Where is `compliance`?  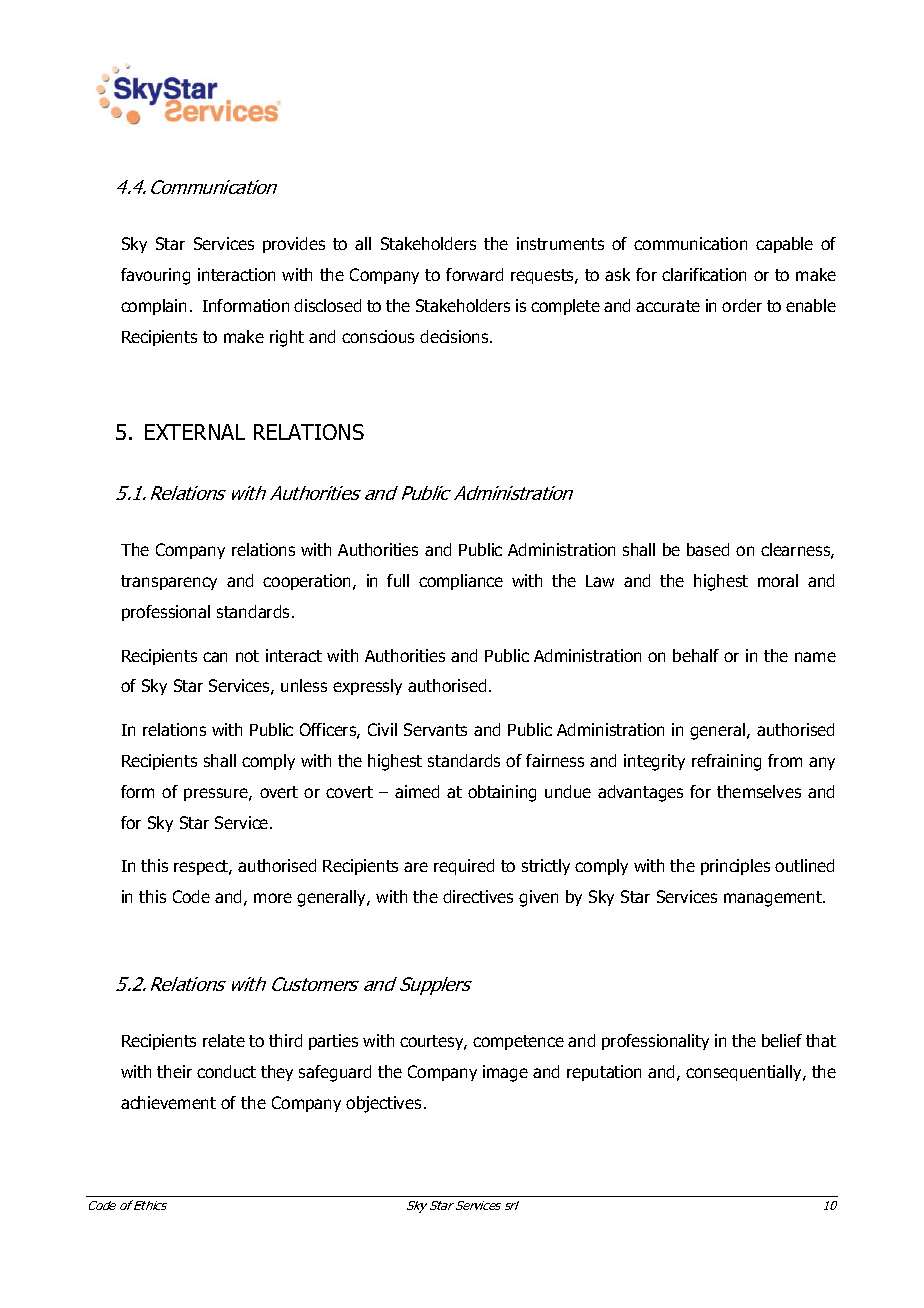
compliance is located at coordinates (461, 582).
